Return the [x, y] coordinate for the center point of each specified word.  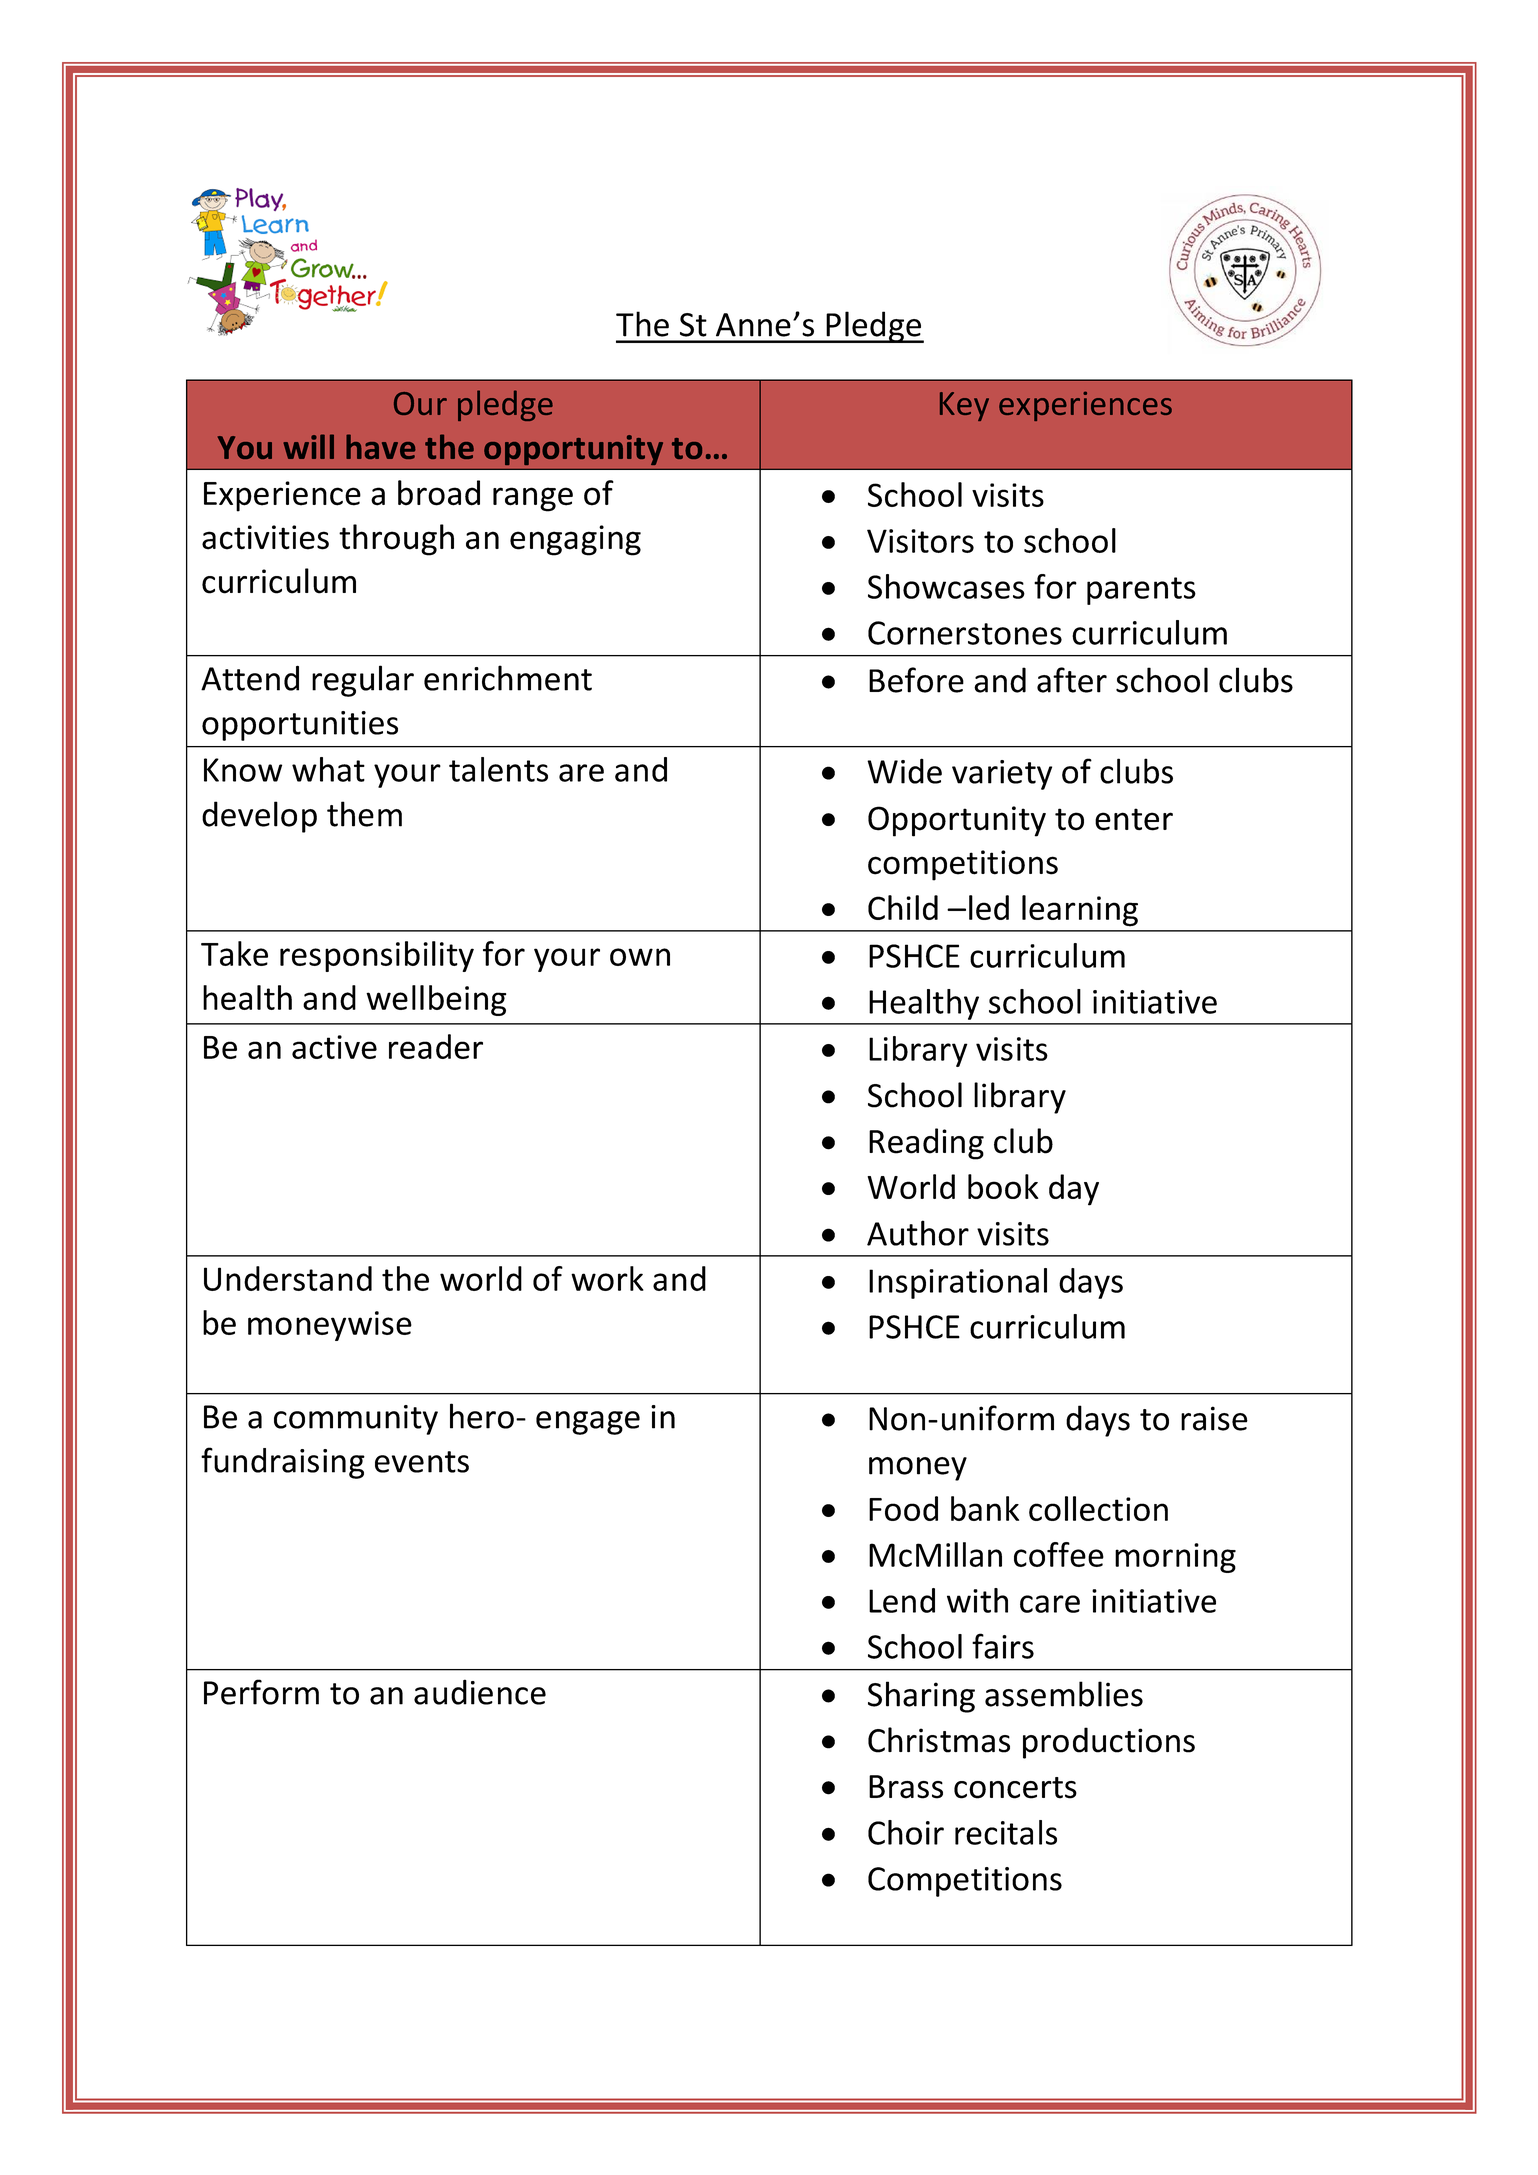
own [640, 957]
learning [1080, 911]
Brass [906, 1787]
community [356, 1420]
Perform [261, 1692]
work [607, 1278]
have [381, 446]
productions [1109, 1743]
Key [964, 406]
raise [1214, 1418]
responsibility [377, 956]
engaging [575, 540]
